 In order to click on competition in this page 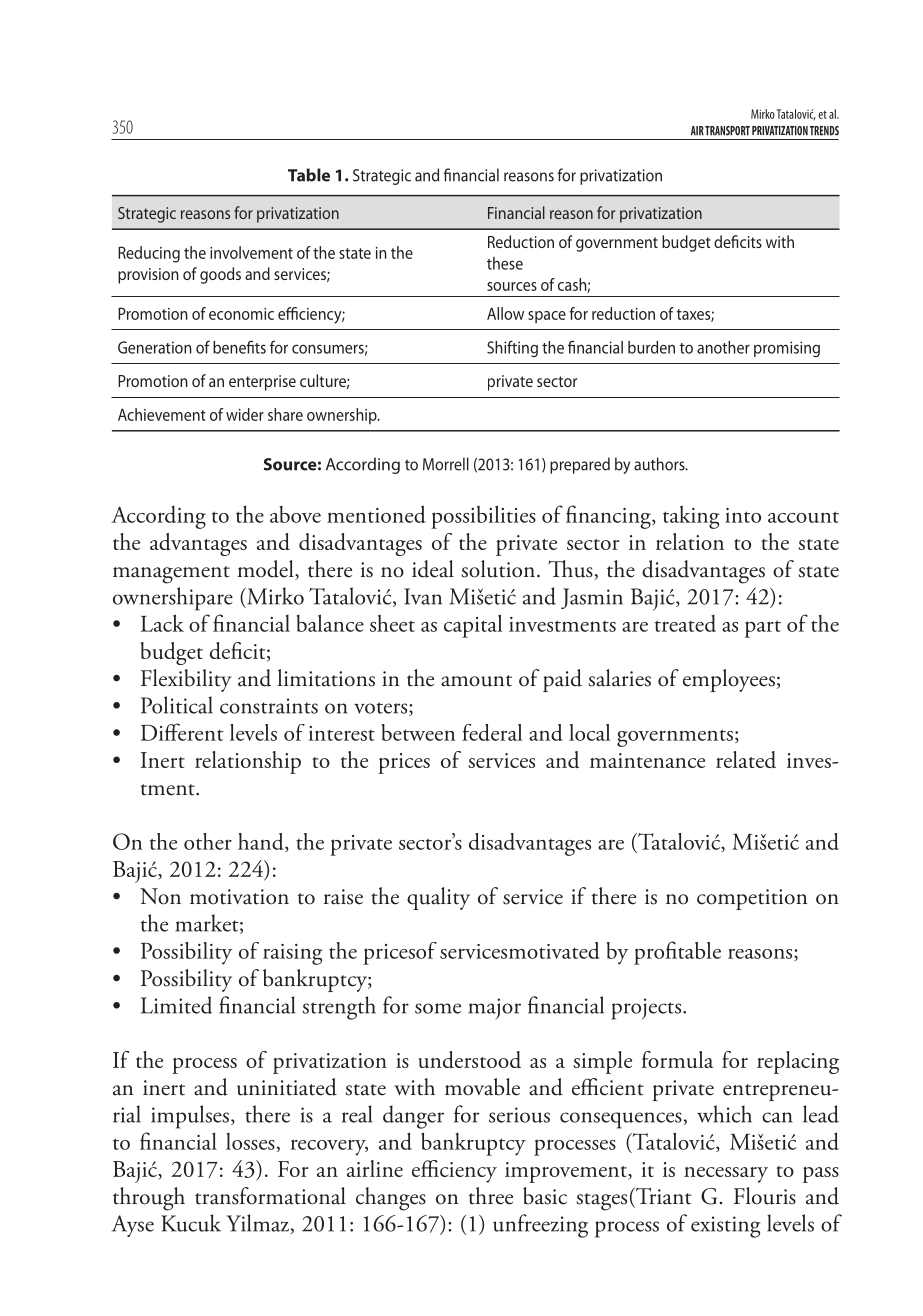, I will do `click(752, 899)`.
